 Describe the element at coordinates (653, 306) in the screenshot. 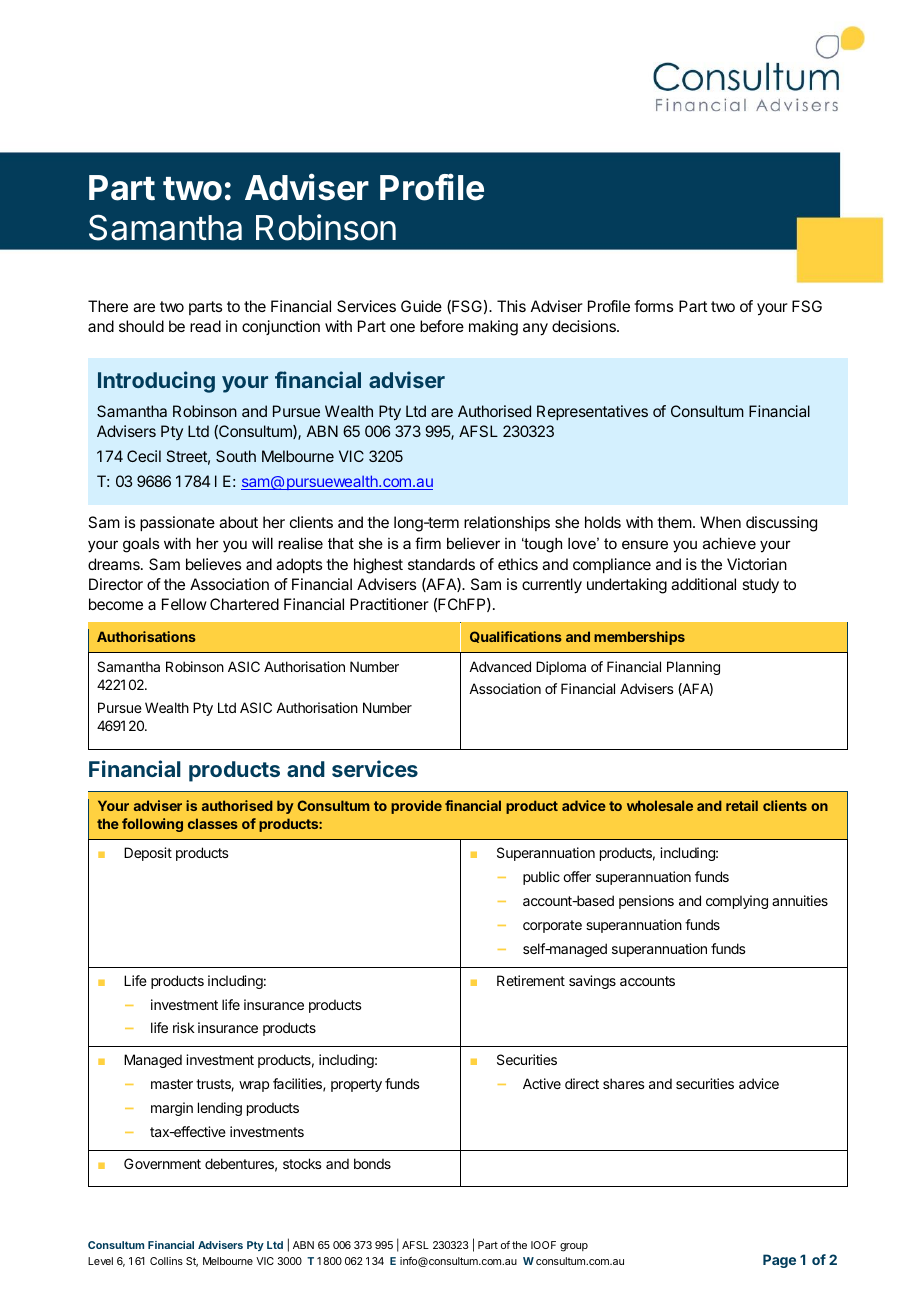

I see `forms` at that location.
